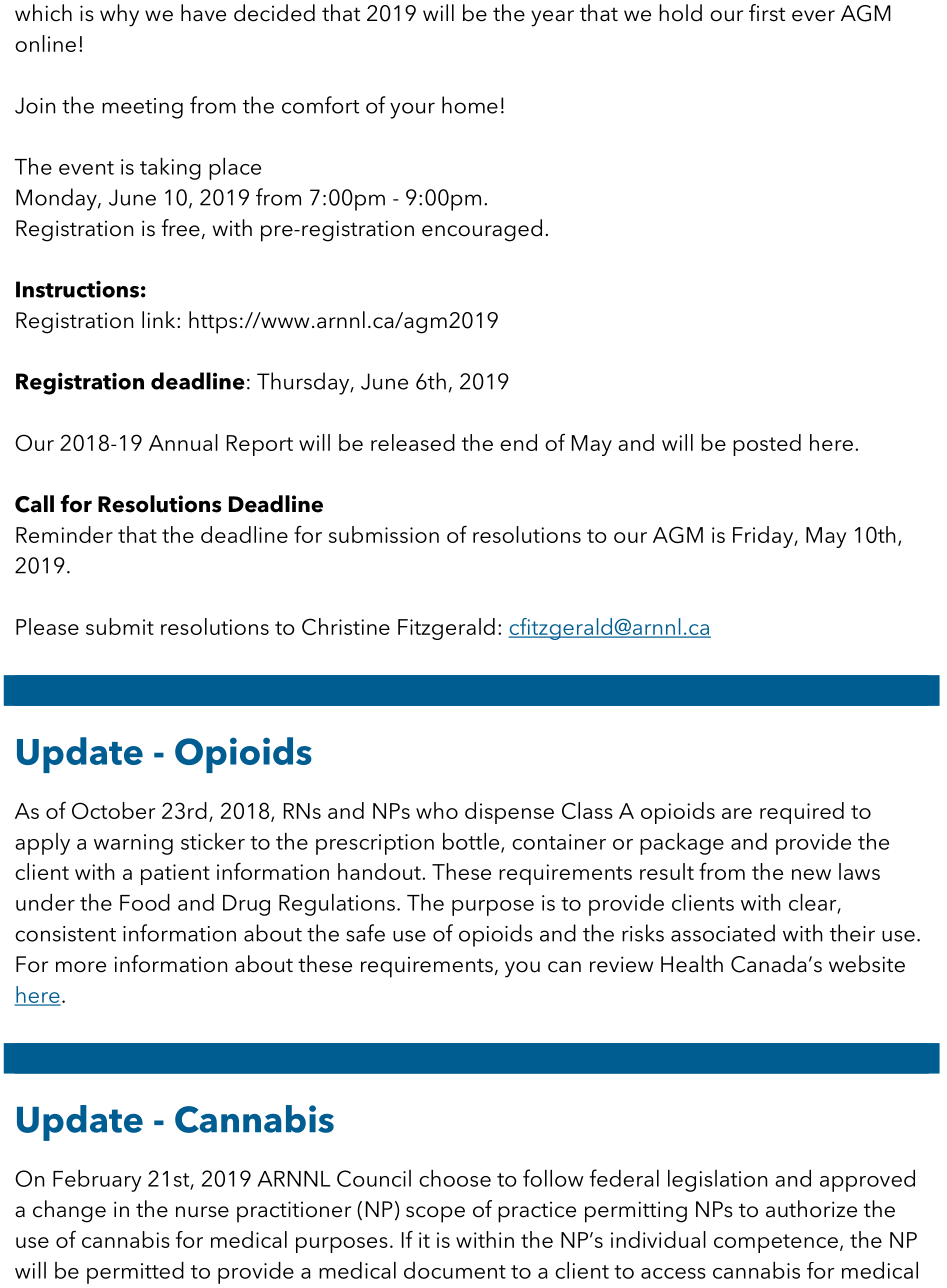  Describe the element at coordinates (119, 15) in the image. I see `why` at that location.
